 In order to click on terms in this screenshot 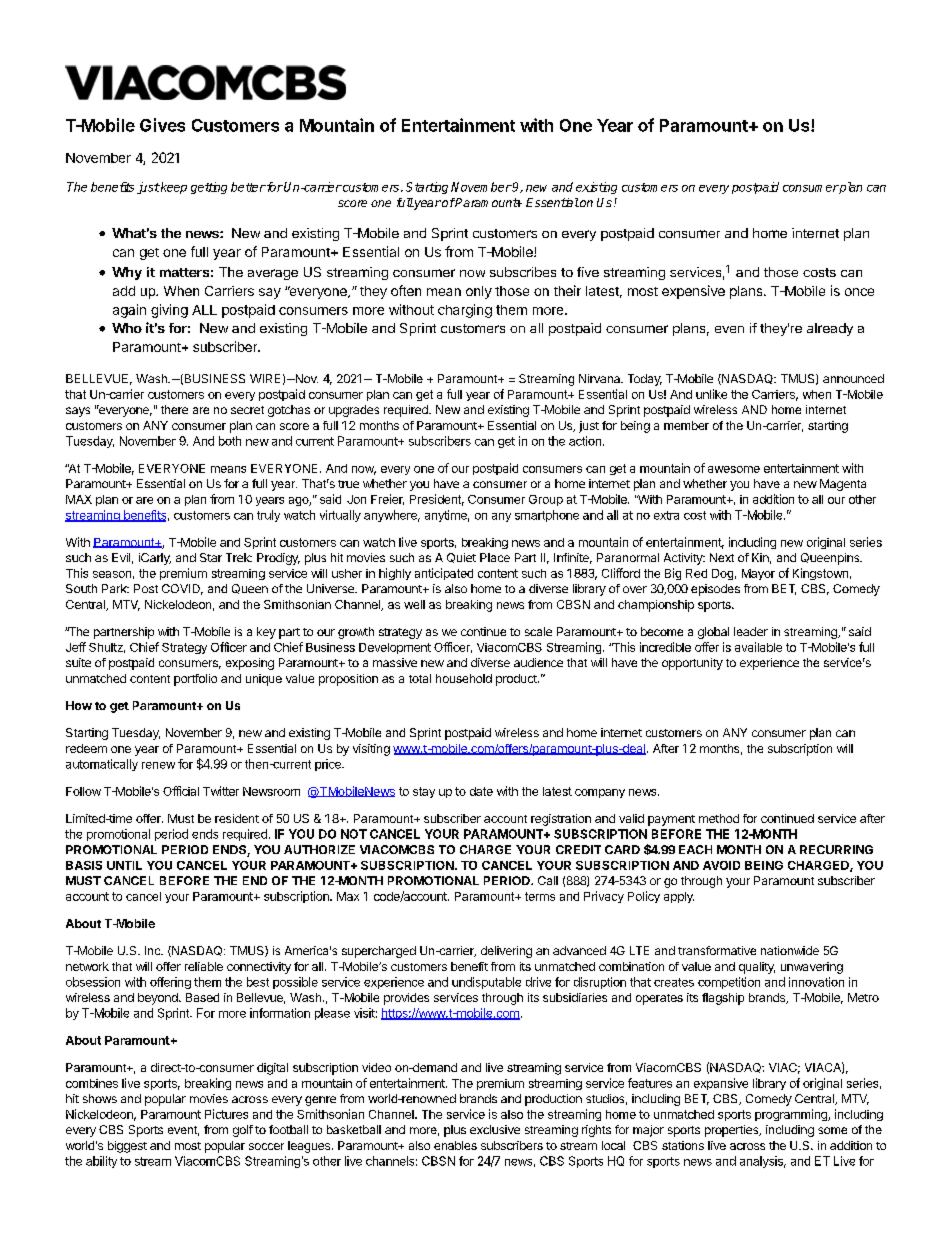, I will do `click(540, 896)`.
